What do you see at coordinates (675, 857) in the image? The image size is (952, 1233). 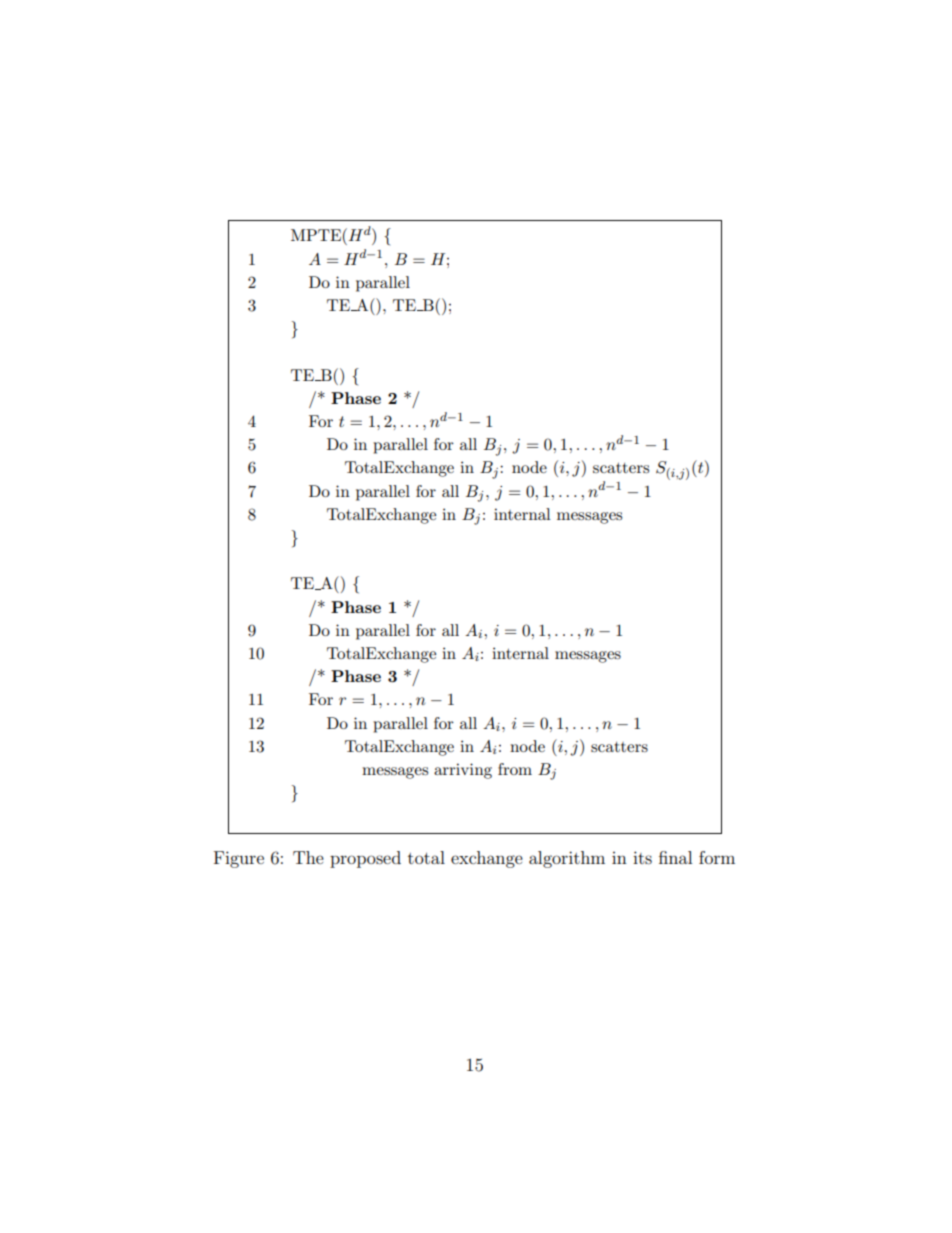 I see `final` at bounding box center [675, 857].
